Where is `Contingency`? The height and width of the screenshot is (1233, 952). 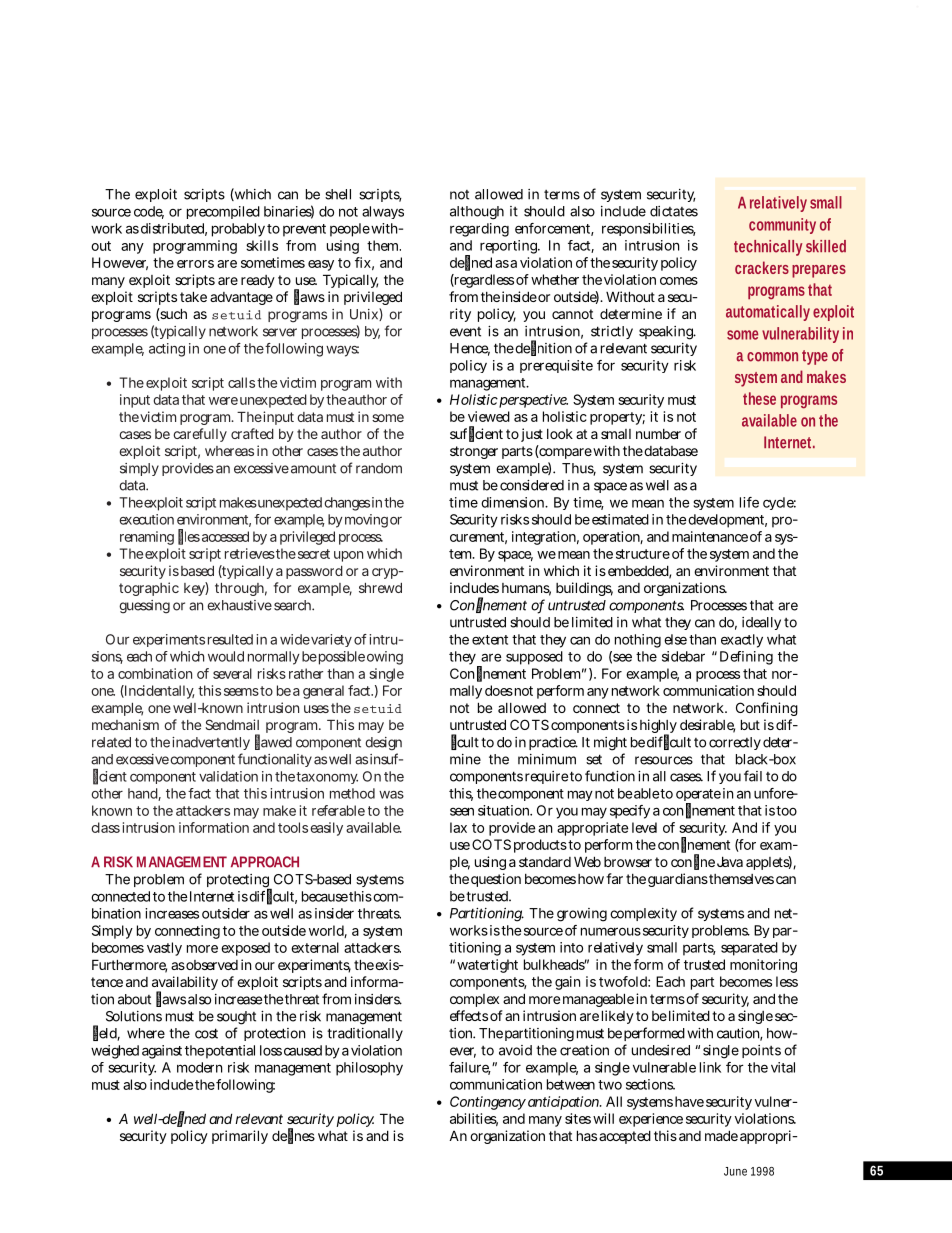
Contingency is located at coordinates (488, 1103).
